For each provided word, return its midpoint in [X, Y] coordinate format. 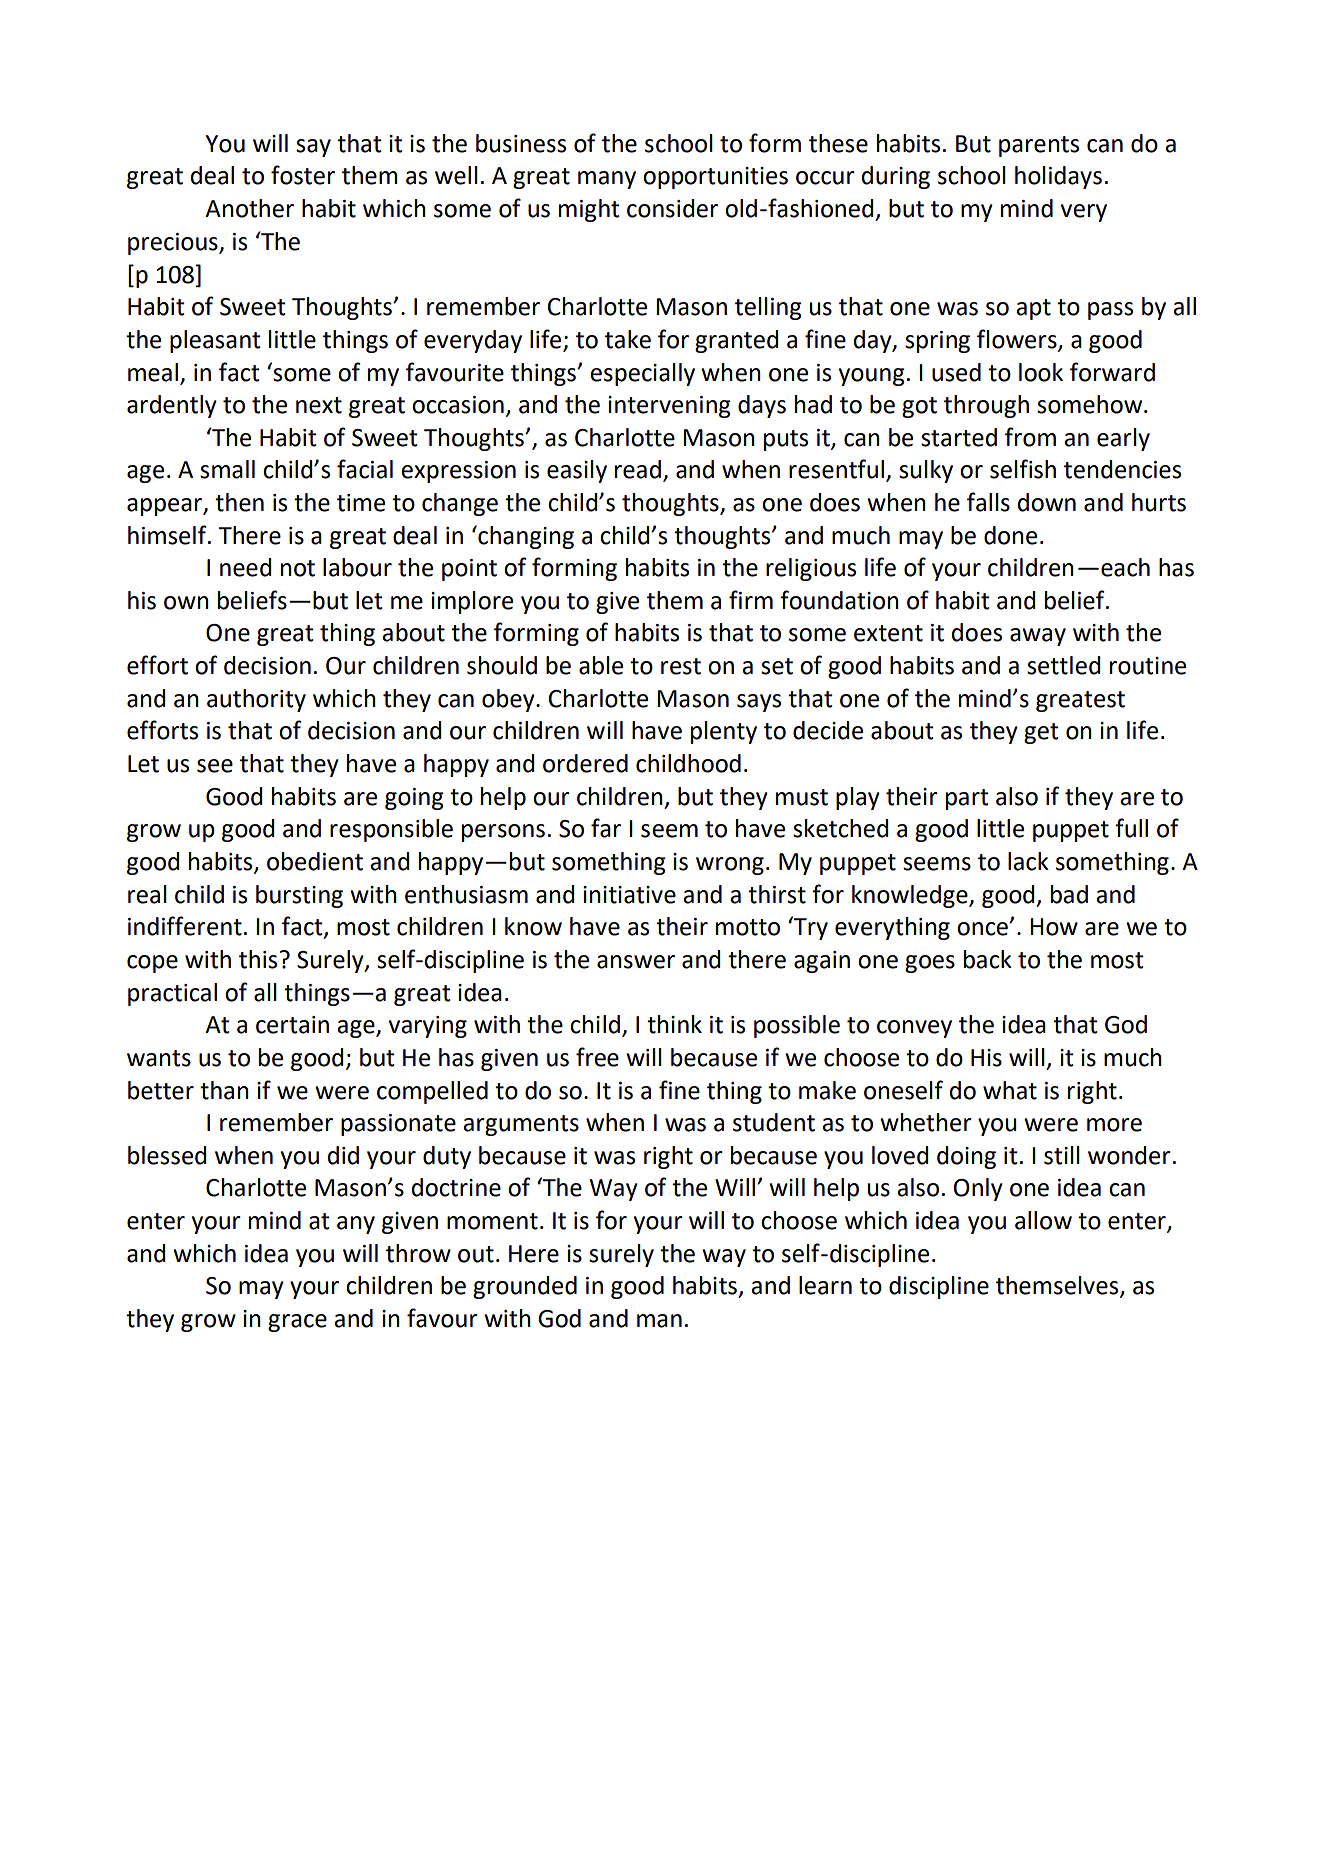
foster [303, 175]
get [1041, 733]
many [607, 180]
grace [297, 1323]
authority [256, 700]
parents [1039, 146]
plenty [724, 732]
